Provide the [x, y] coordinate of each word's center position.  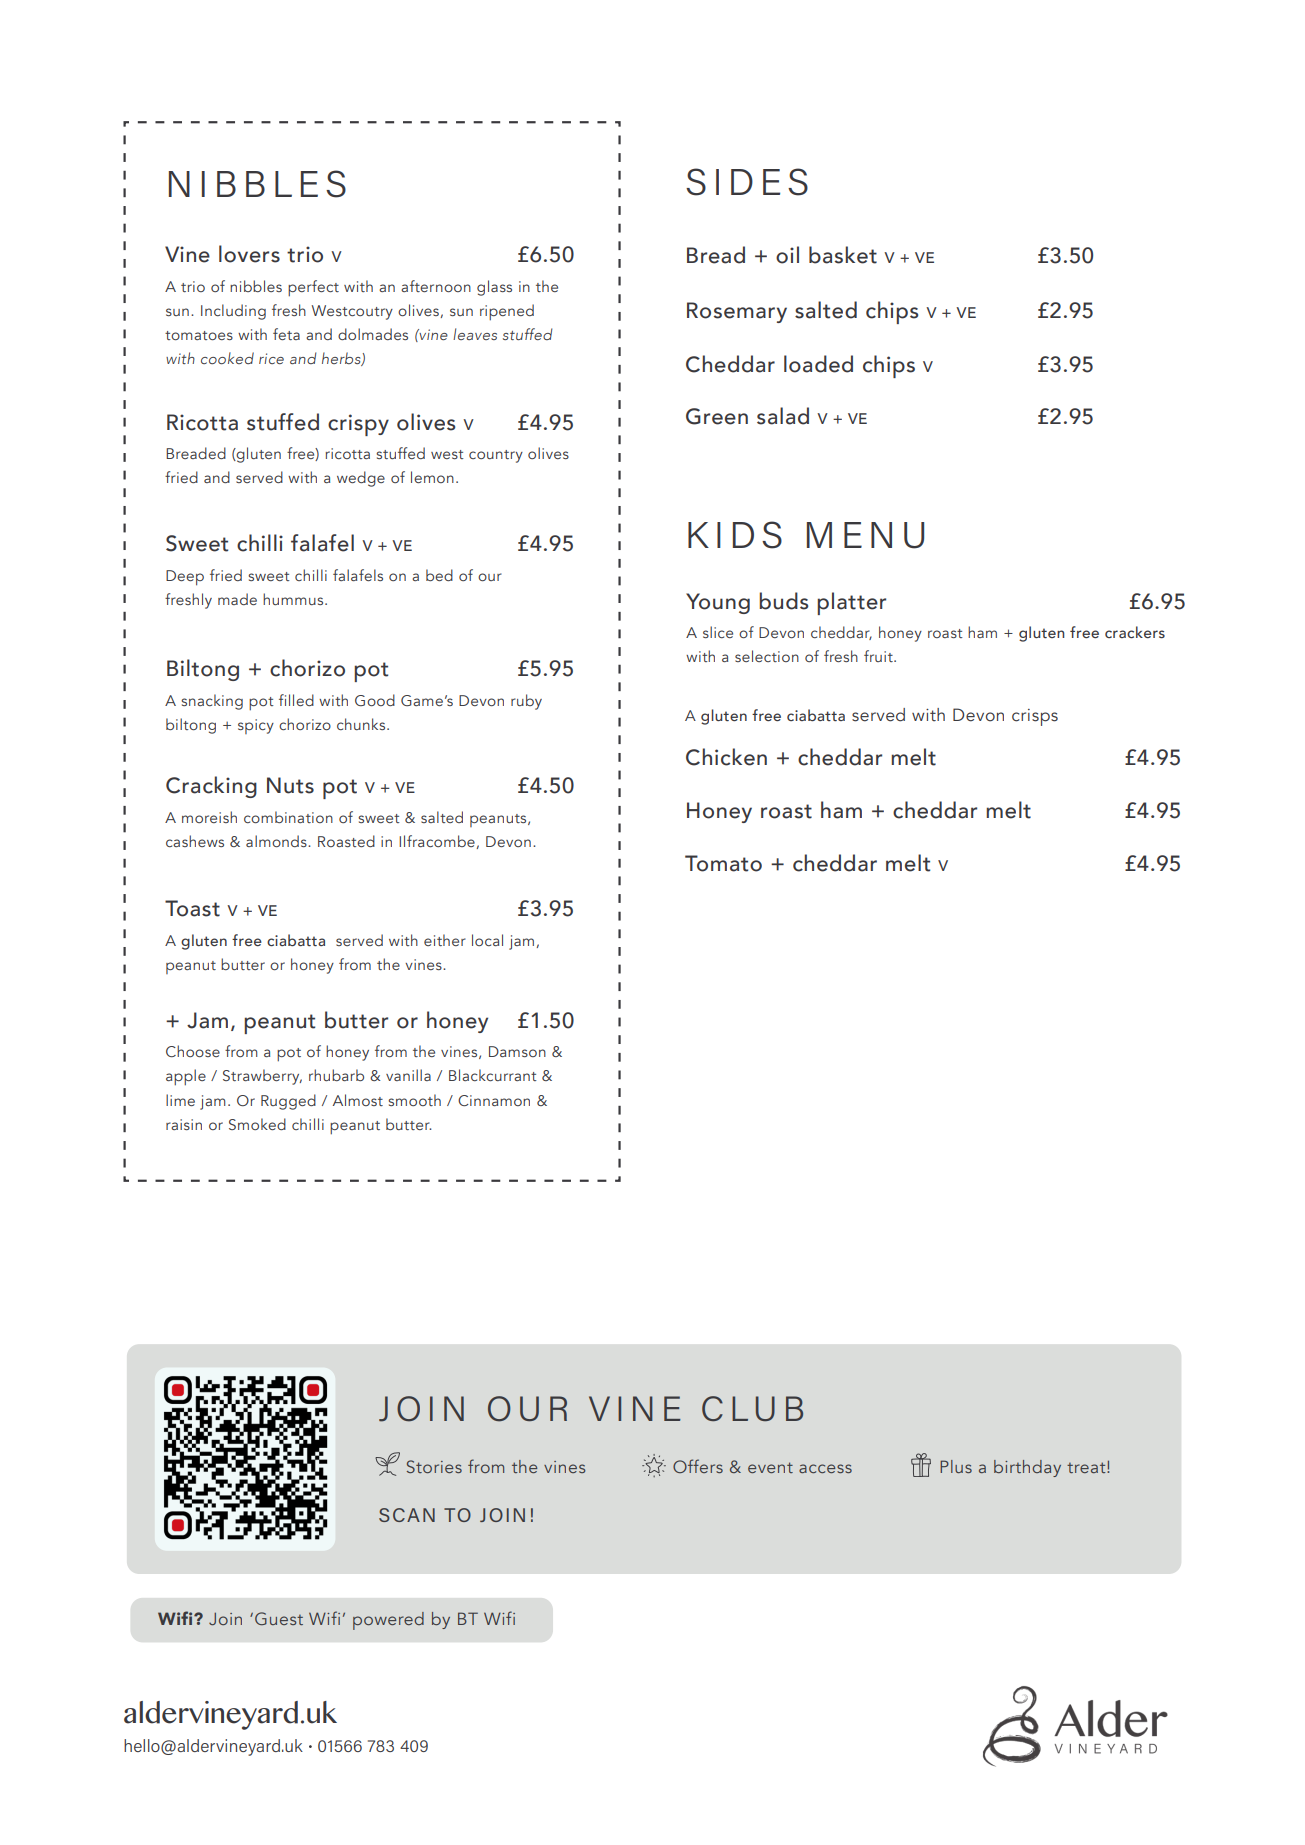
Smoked [257, 1124]
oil [787, 255]
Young [718, 603]
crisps [1035, 717]
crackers [1135, 632]
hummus [294, 599]
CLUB [752, 1408]
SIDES [747, 182]
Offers [698, 1466]
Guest [279, 1618]
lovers [249, 254]
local [487, 940]
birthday [1027, 1468]
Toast [192, 908]
